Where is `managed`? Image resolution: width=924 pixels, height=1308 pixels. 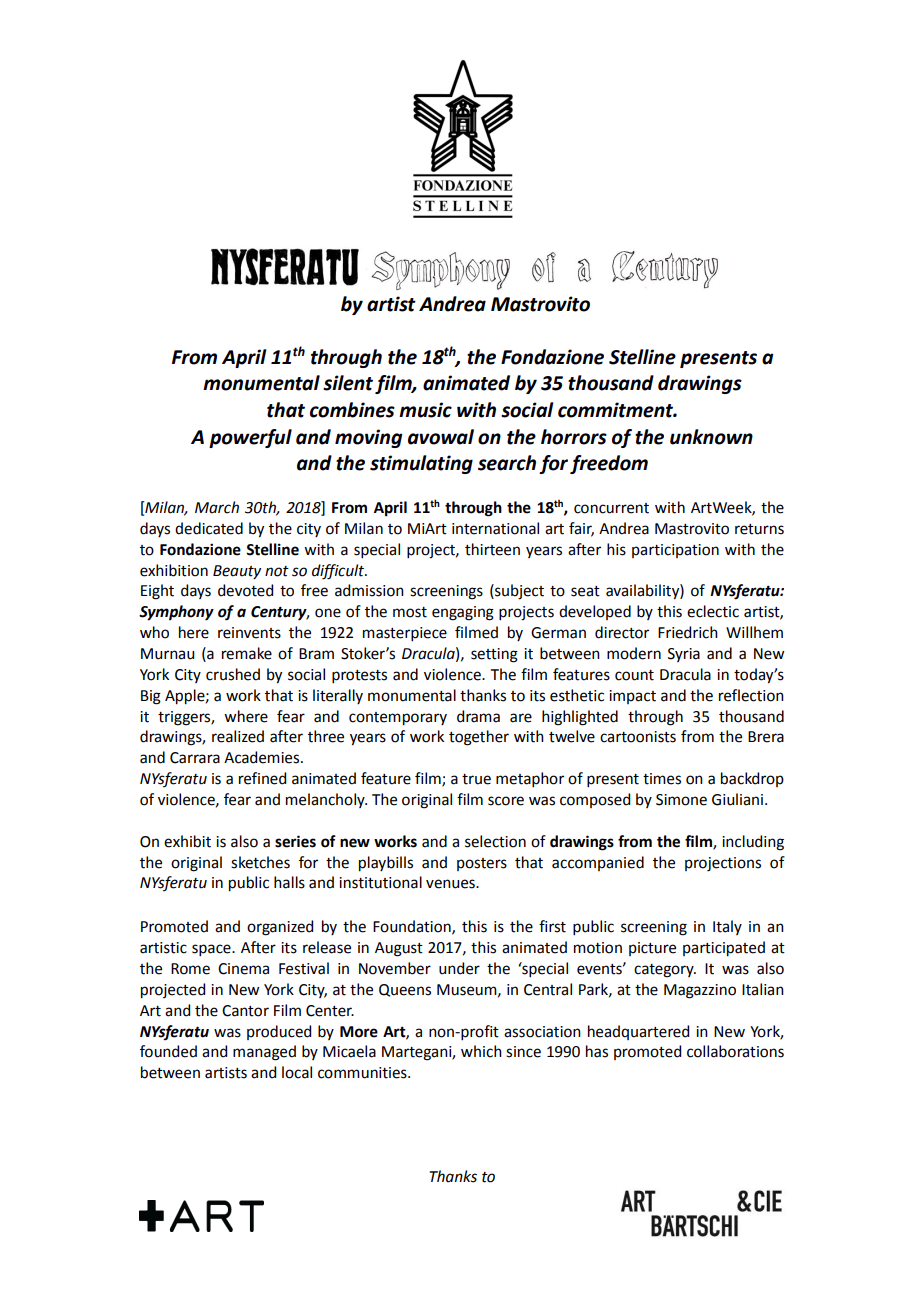 managed is located at coordinates (264, 1053).
